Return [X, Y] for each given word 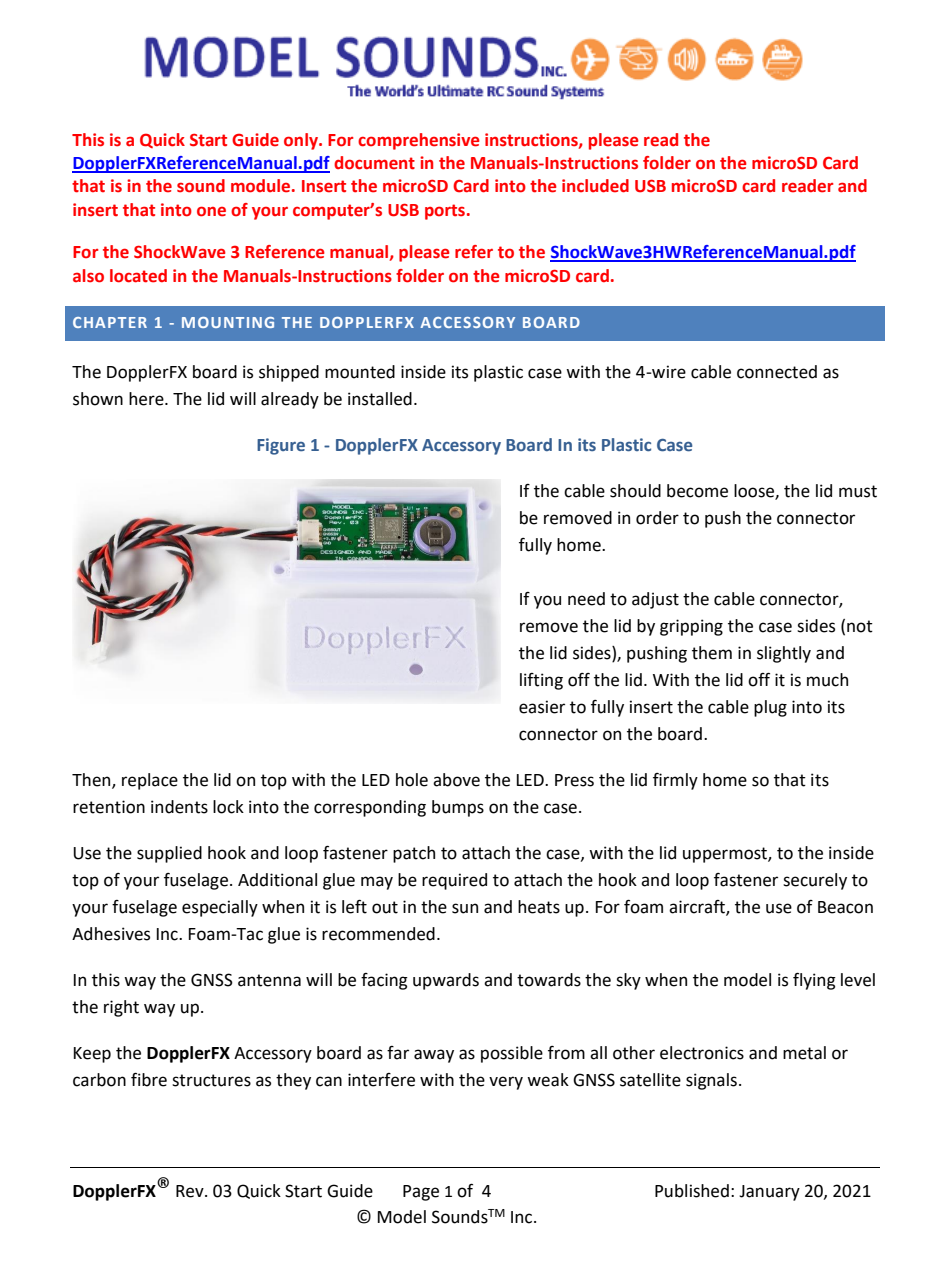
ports [445, 212]
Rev [191, 1191]
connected [777, 372]
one [211, 211]
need [586, 599]
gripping [691, 627]
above [456, 780]
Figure [281, 446]
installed [380, 399]
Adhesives [111, 934]
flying [814, 981]
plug [770, 708]
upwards [446, 981]
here [147, 399]
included [595, 186]
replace [150, 781]
